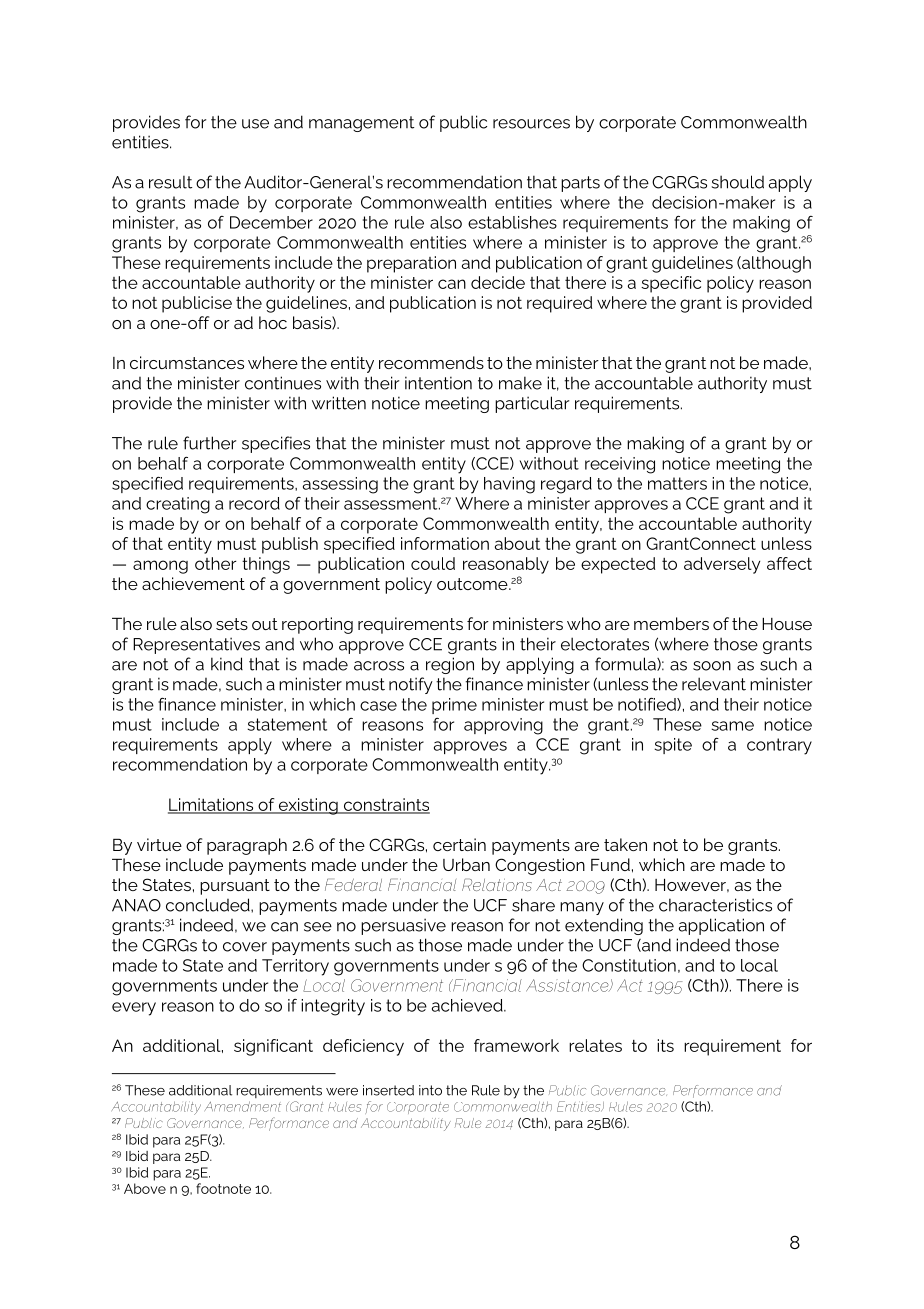  Describe the element at coordinates (450, 665) in the screenshot. I see `region` at that location.
